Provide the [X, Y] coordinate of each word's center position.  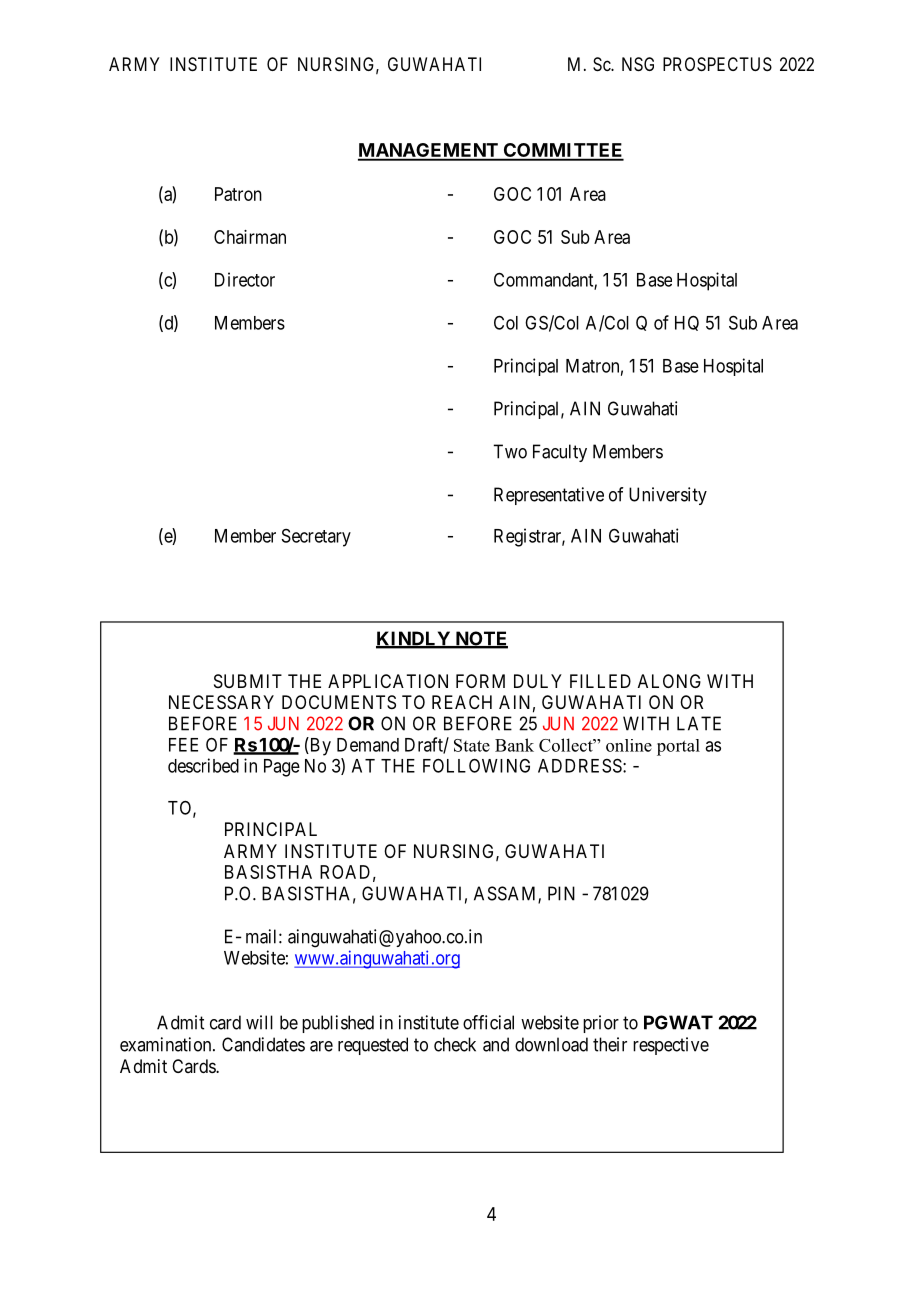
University [668, 496]
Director [245, 279]
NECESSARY [221, 702]
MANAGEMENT [429, 151]
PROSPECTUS [717, 64]
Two [510, 451]
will [259, 1022]
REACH [462, 702]
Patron [238, 194]
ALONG [669, 681]
